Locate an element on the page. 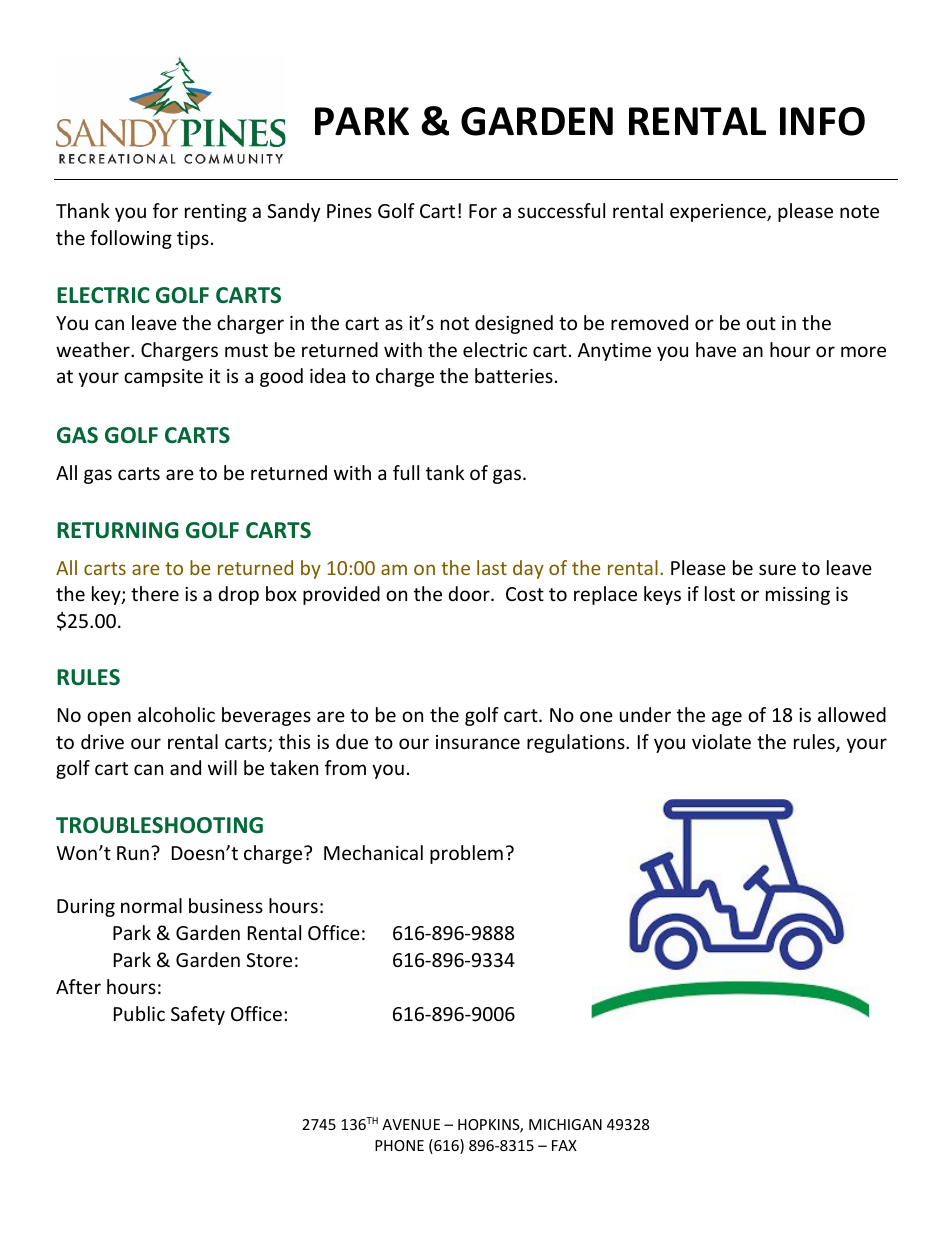  there is located at coordinates (155, 593).
